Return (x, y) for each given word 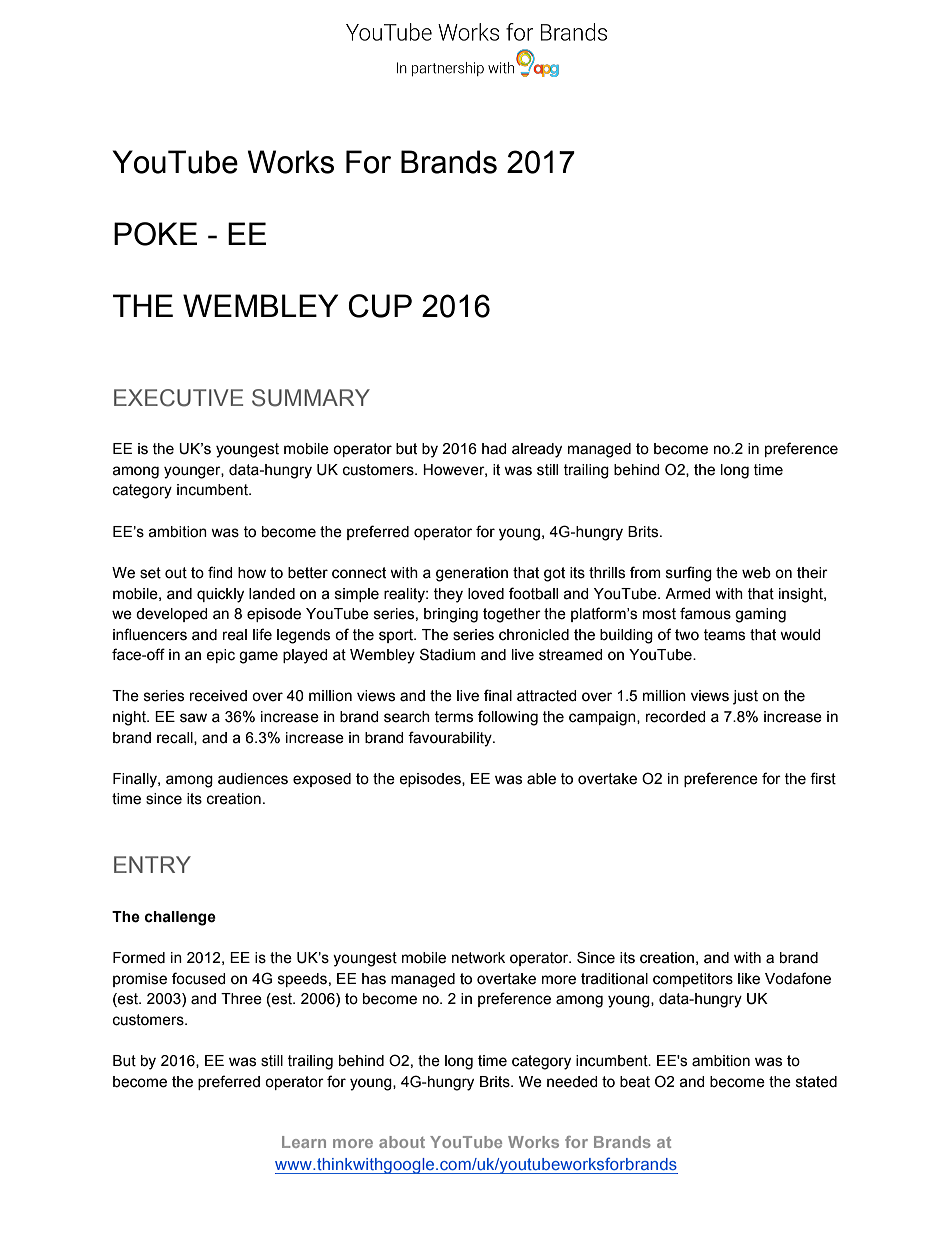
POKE (155, 234)
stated (816, 1082)
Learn (304, 1142)
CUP (380, 306)
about (402, 1142)
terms (453, 717)
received (218, 696)
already (537, 450)
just (745, 697)
